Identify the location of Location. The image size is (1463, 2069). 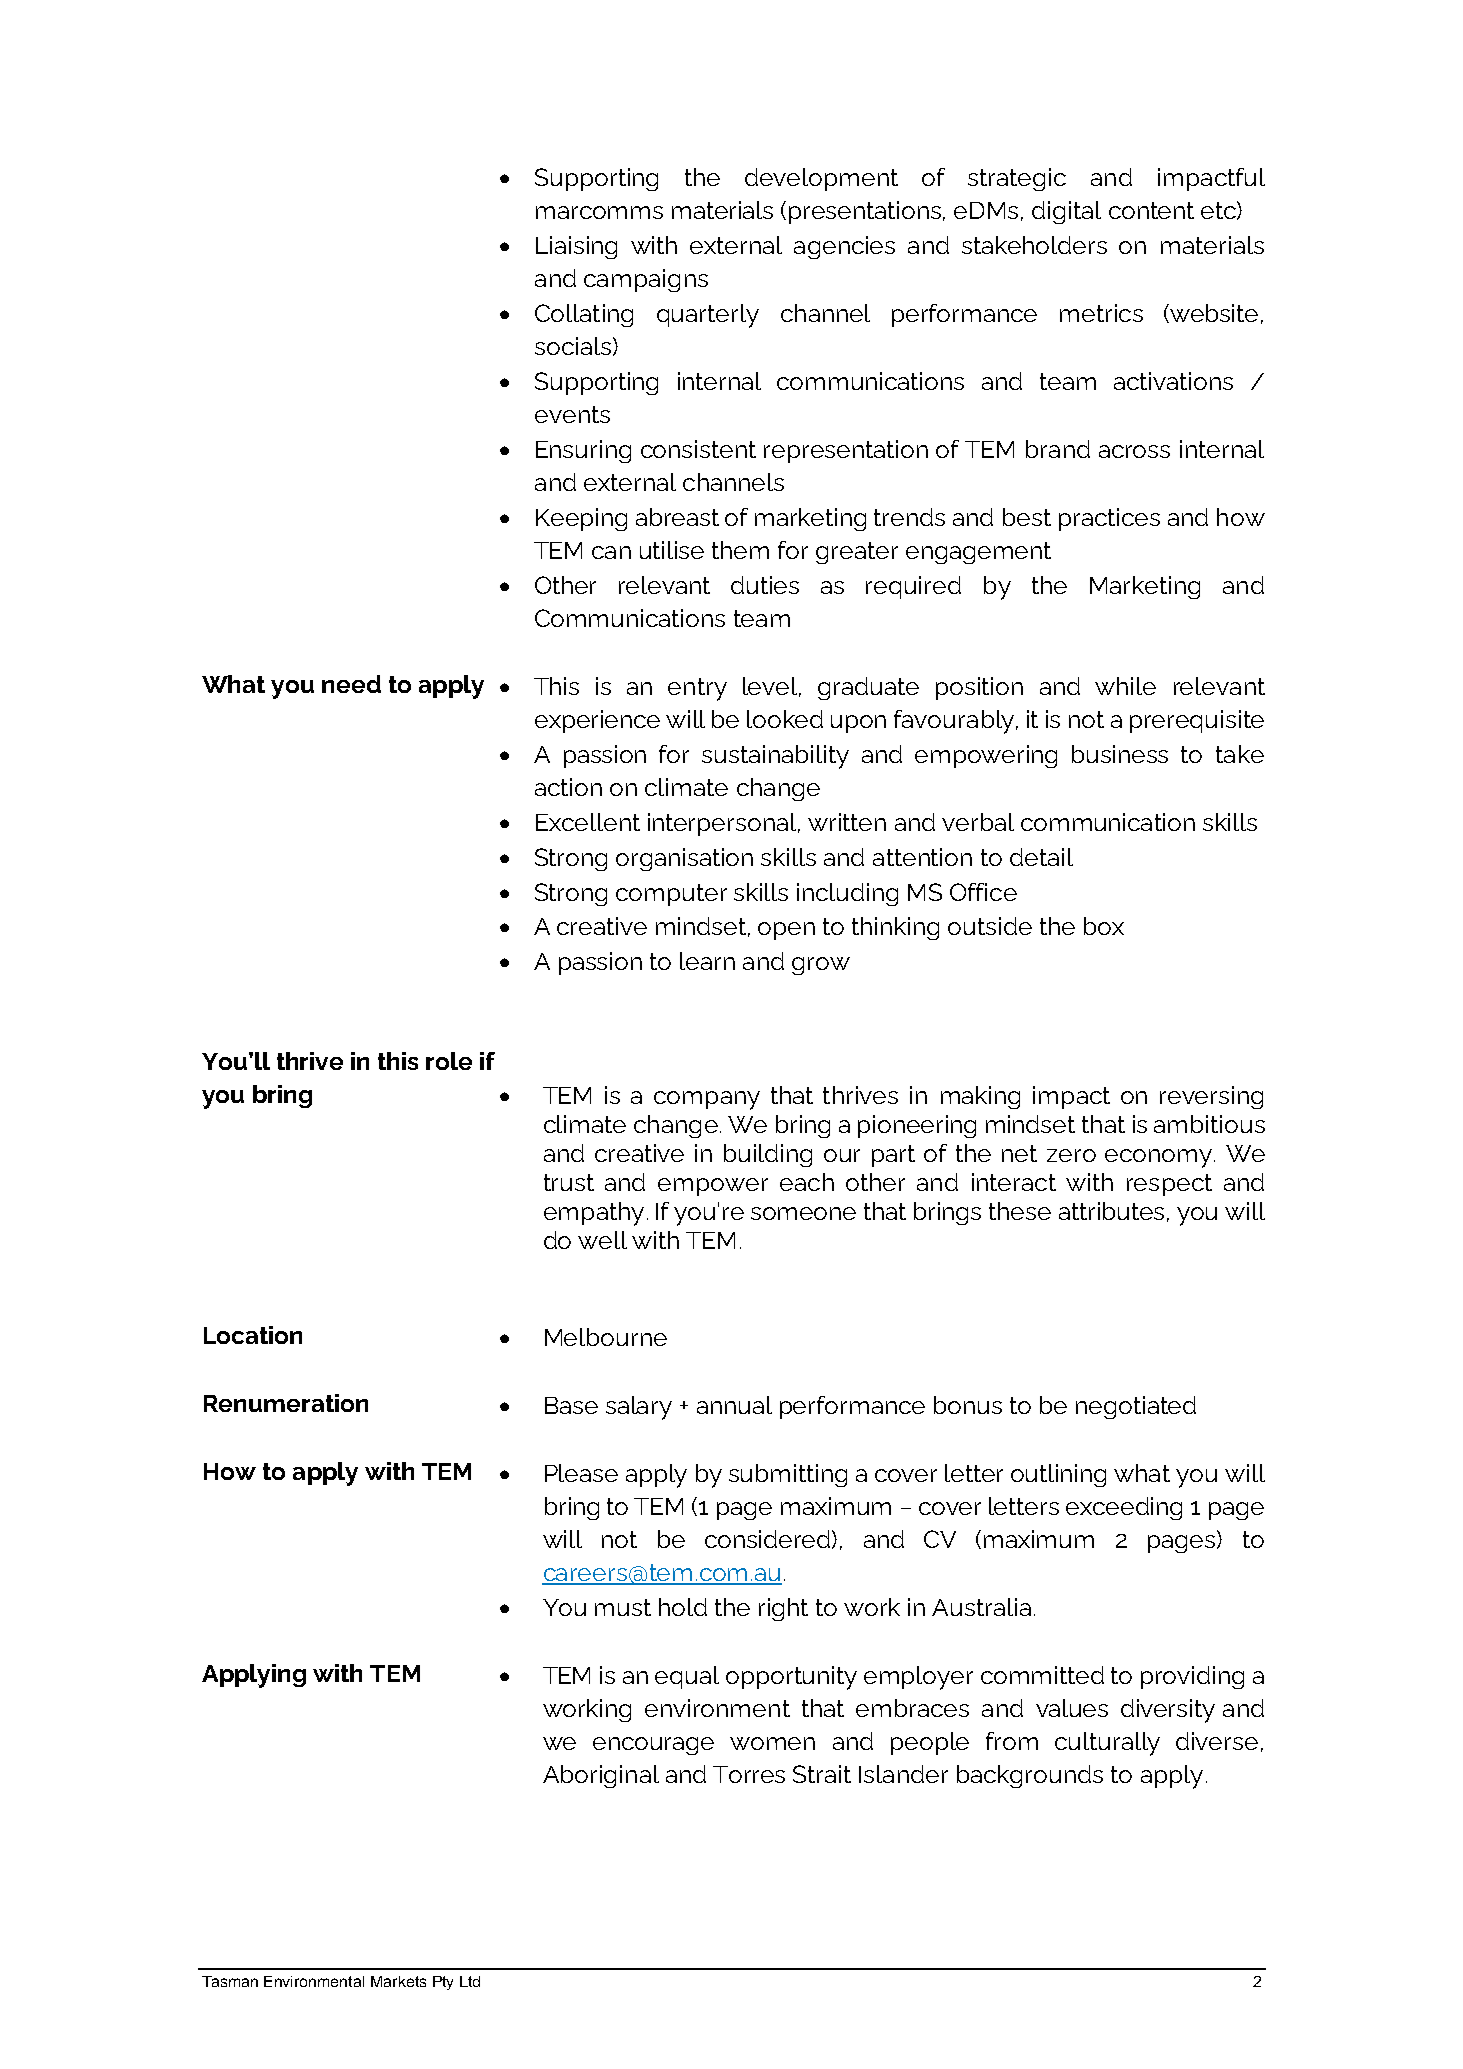
(253, 1335).
